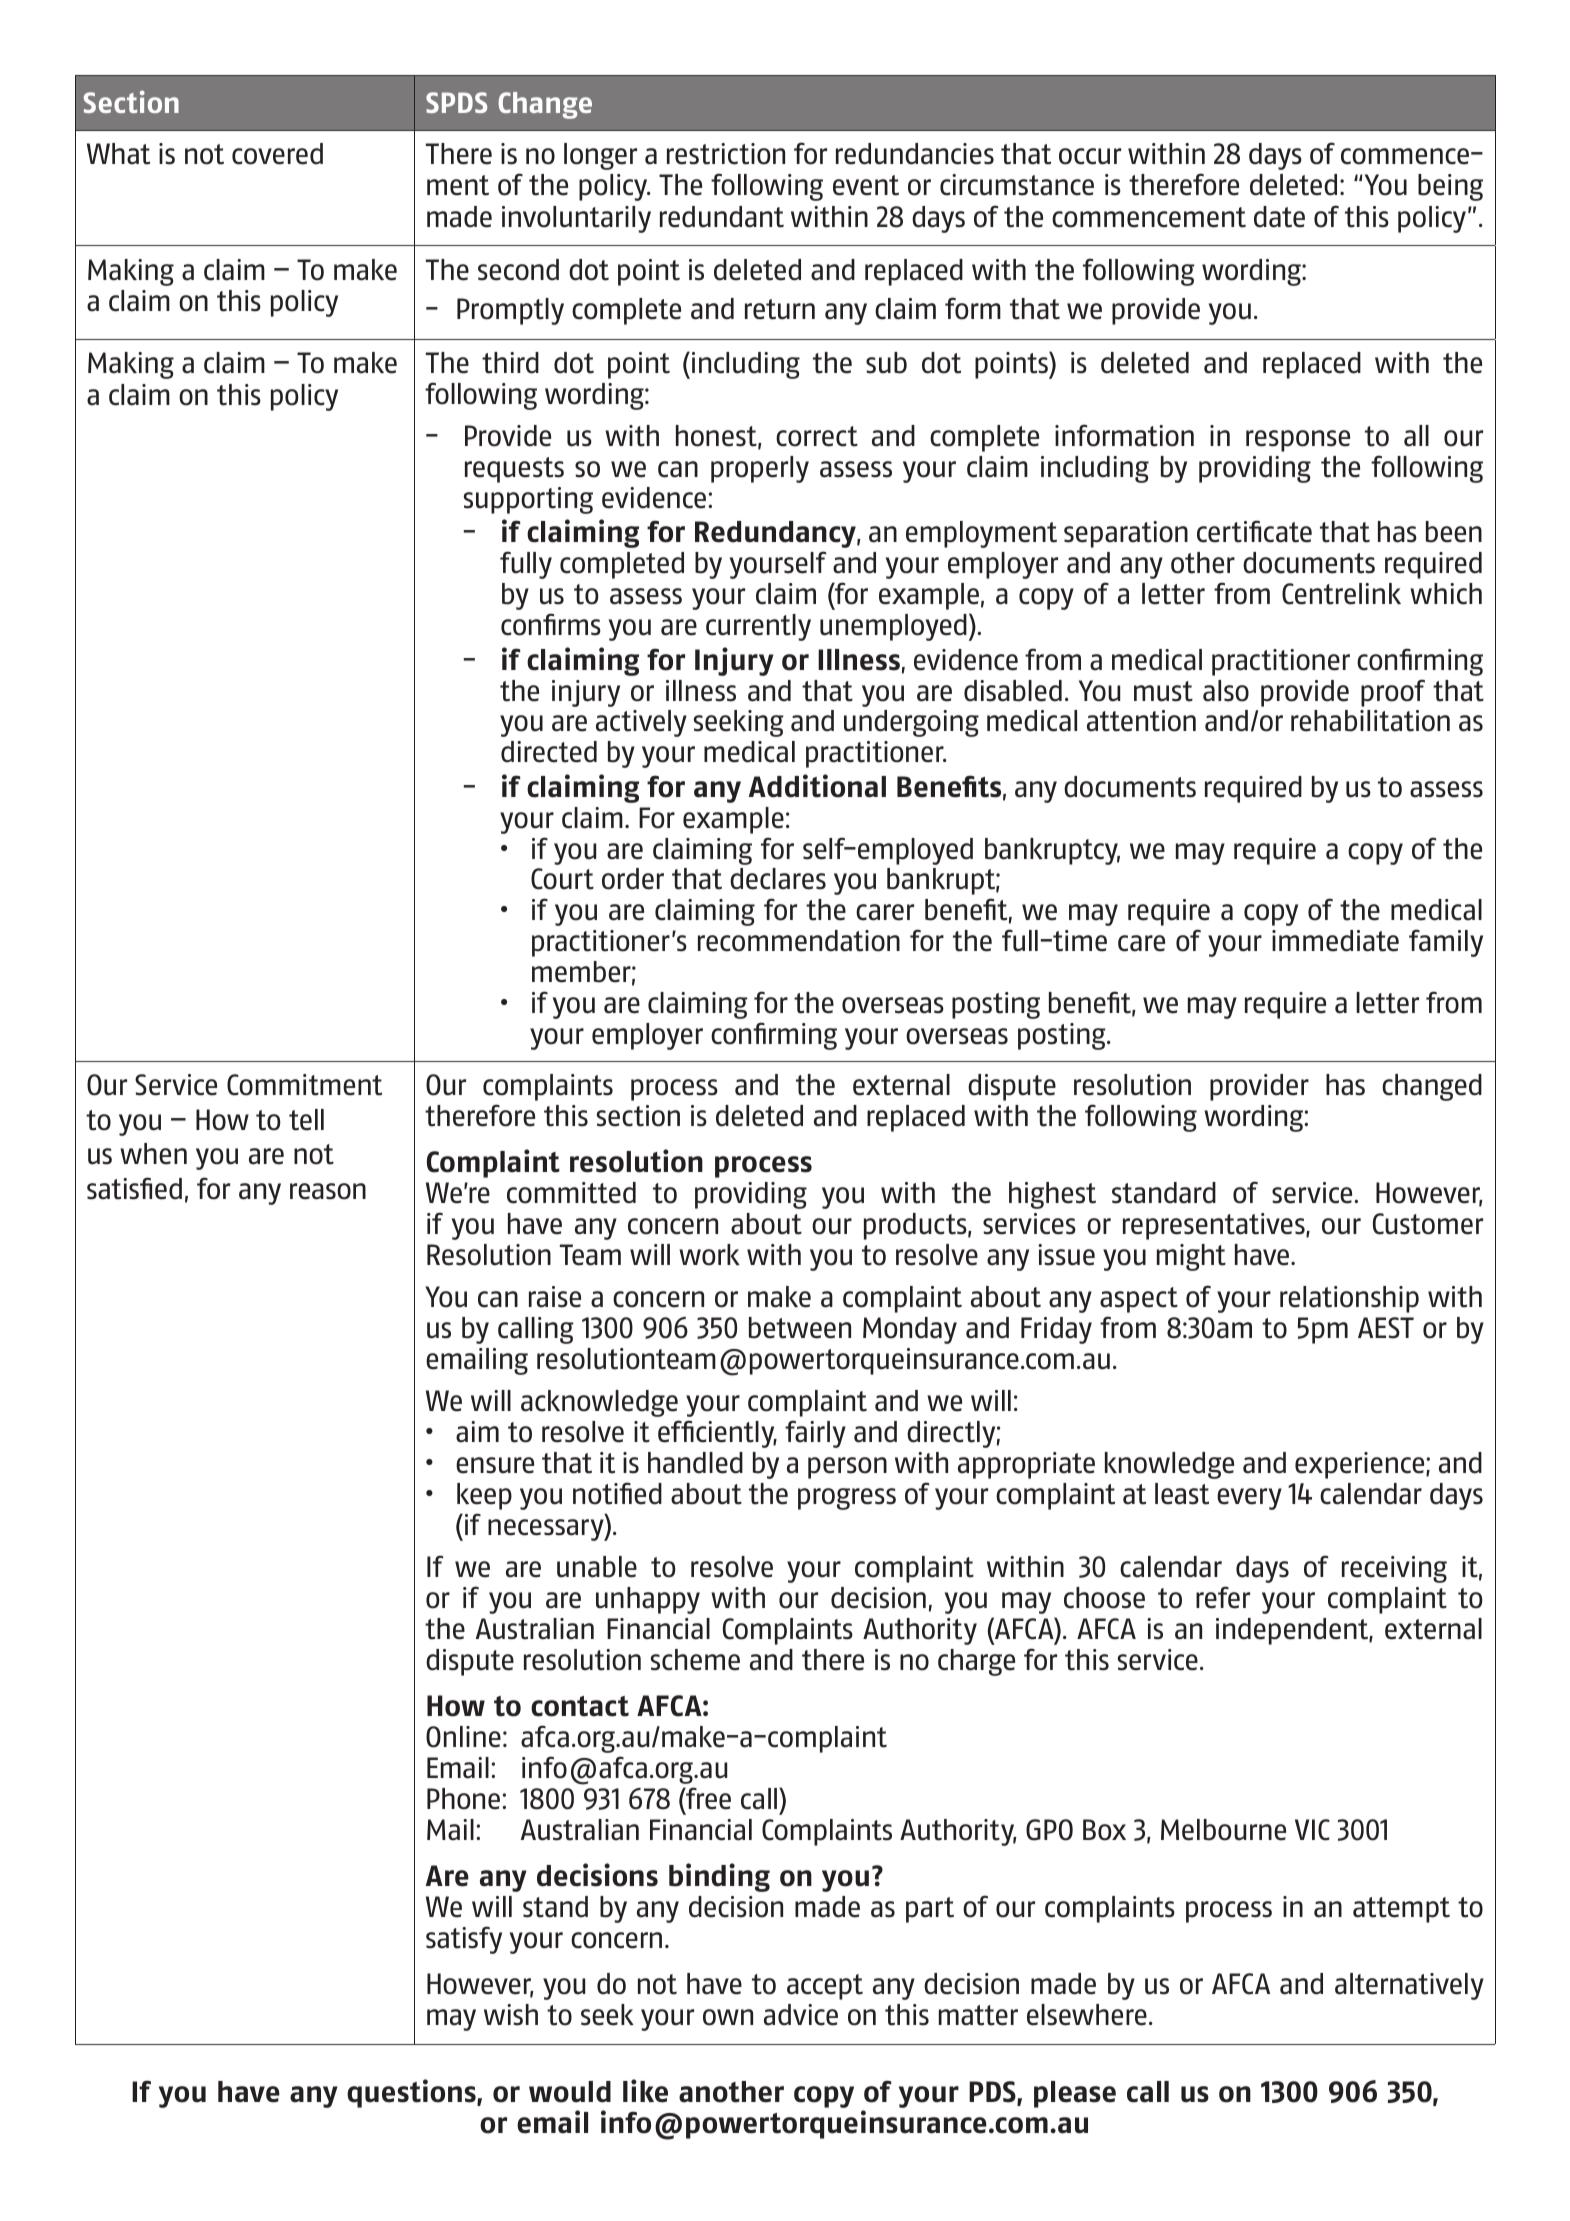 The width and height of the screenshot is (1570, 2221). What do you see at coordinates (1361, 1465) in the screenshot?
I see `experience` at bounding box center [1361, 1465].
